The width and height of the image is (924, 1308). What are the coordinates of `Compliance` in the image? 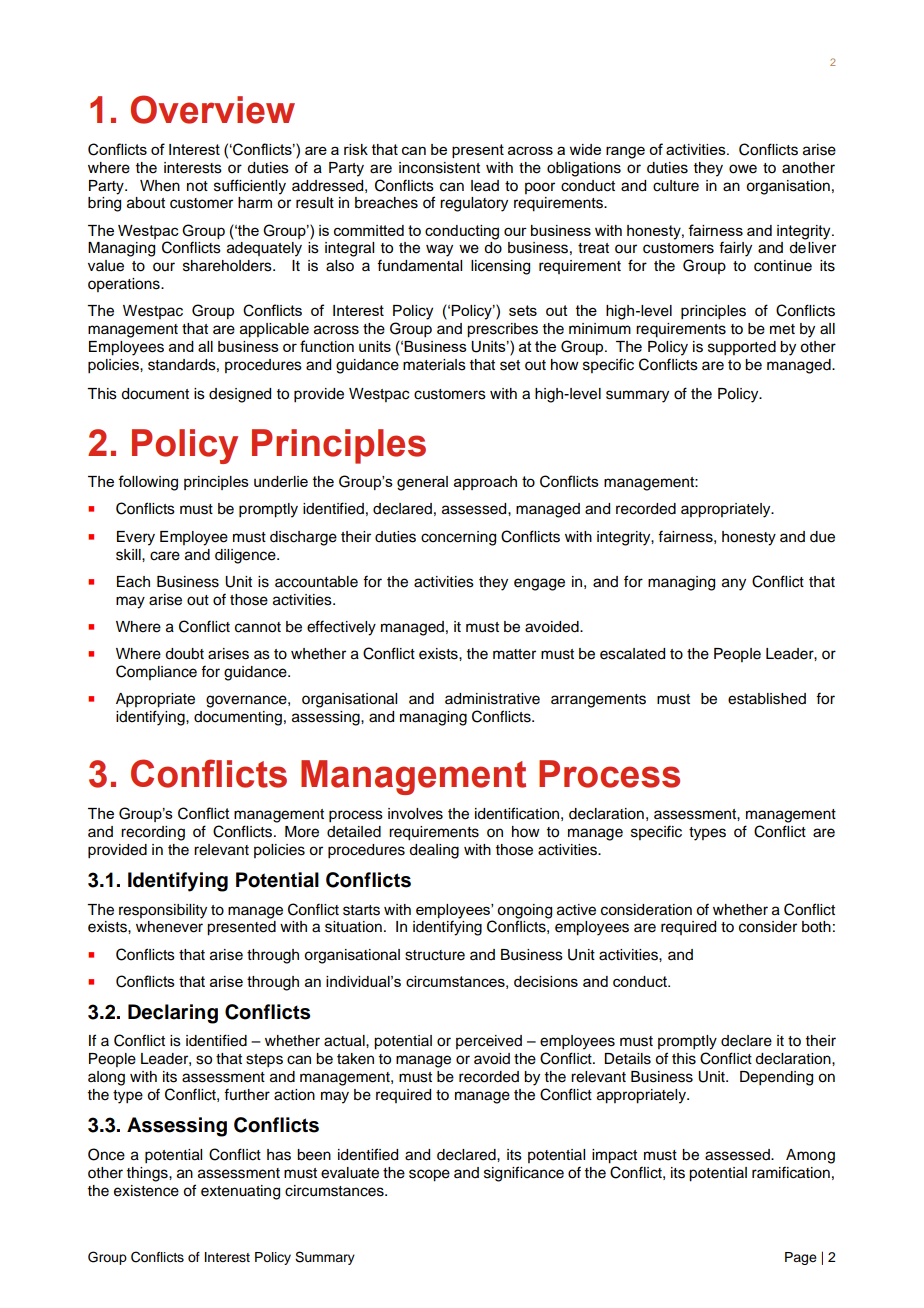 It's located at (156, 672).
